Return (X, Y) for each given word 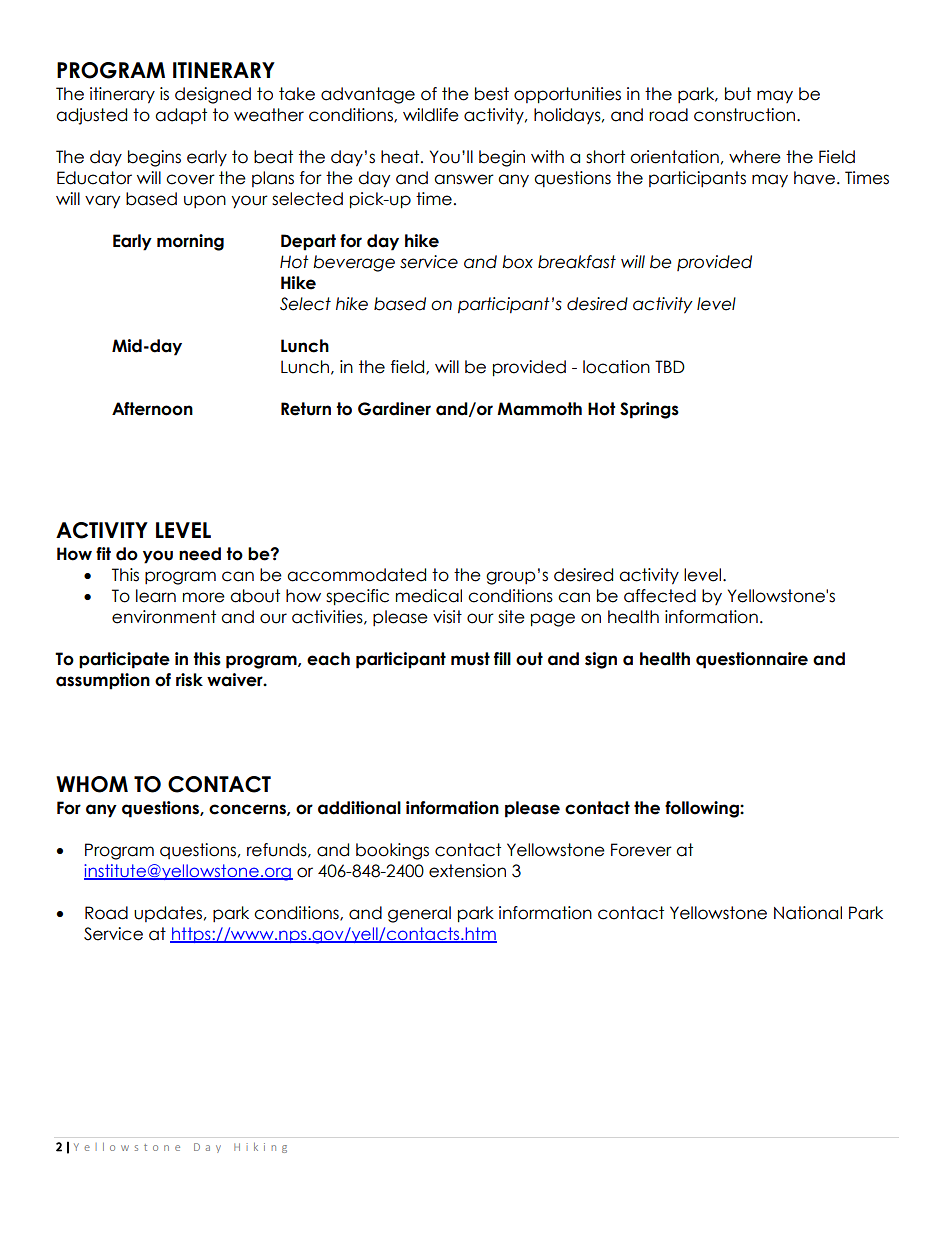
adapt (181, 116)
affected (660, 596)
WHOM (92, 784)
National (808, 913)
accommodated (356, 575)
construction (746, 115)
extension (467, 871)
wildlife (431, 115)
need (200, 554)
